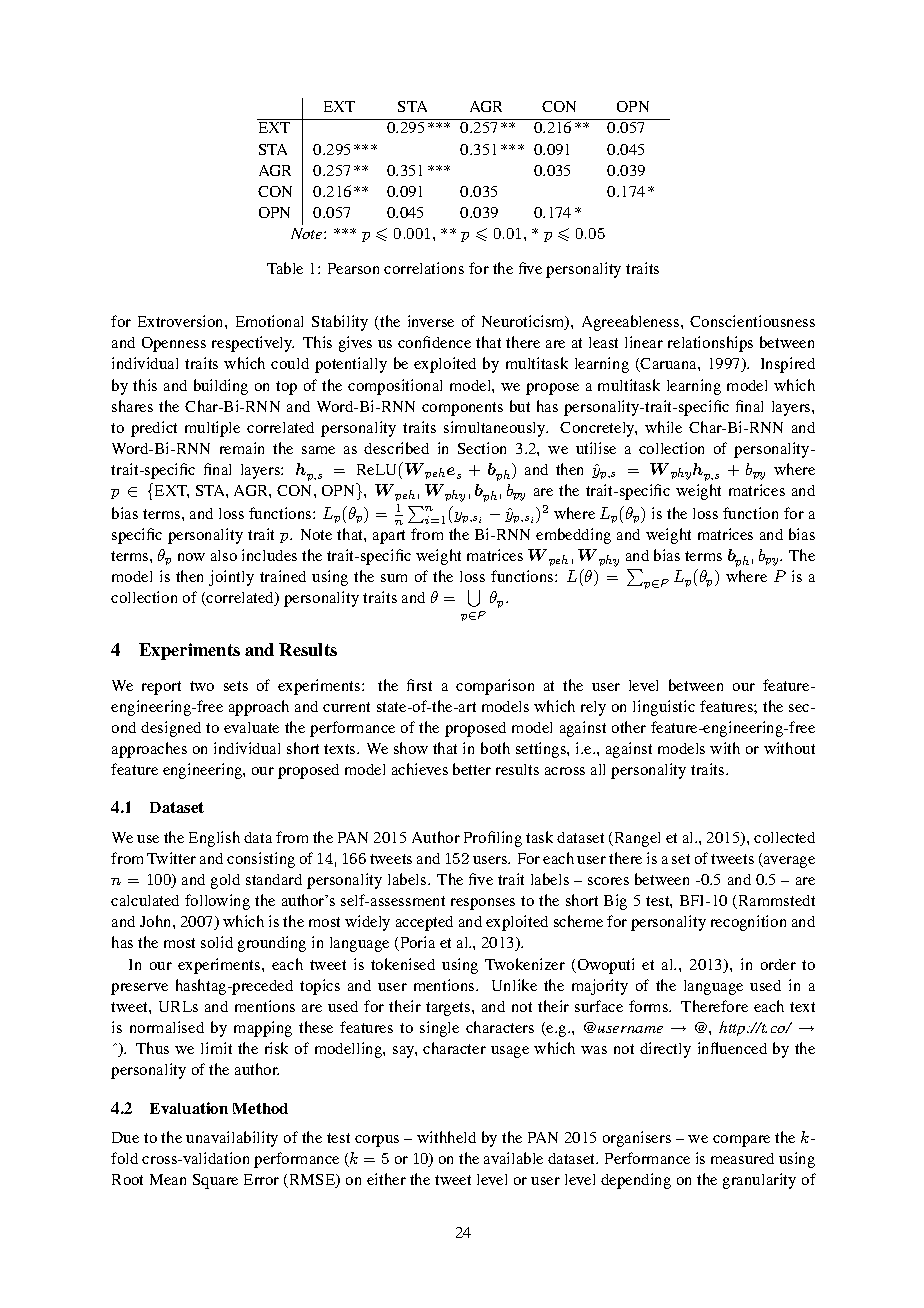 The height and width of the image is (1308, 924). What do you see at coordinates (664, 708) in the image?
I see `linguistic` at bounding box center [664, 708].
